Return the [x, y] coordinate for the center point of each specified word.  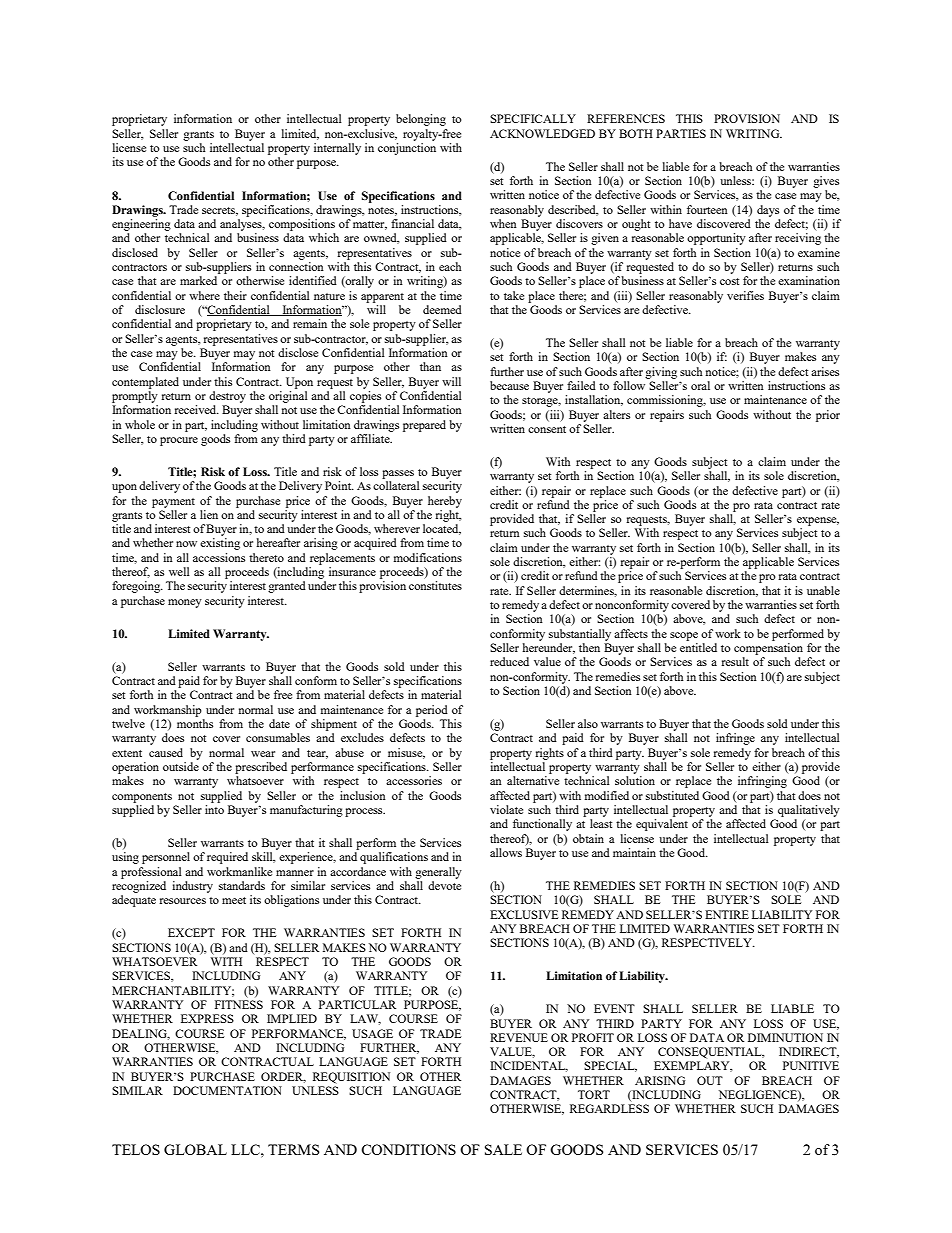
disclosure [160, 309]
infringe [735, 739]
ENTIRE [727, 914]
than [430, 366]
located [442, 529]
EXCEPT [191, 932]
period [432, 711]
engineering [141, 225]
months [195, 723]
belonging [421, 120]
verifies [745, 295]
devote [444, 885]
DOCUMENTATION [227, 1090]
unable [823, 590]
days [768, 211]
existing [220, 544]
